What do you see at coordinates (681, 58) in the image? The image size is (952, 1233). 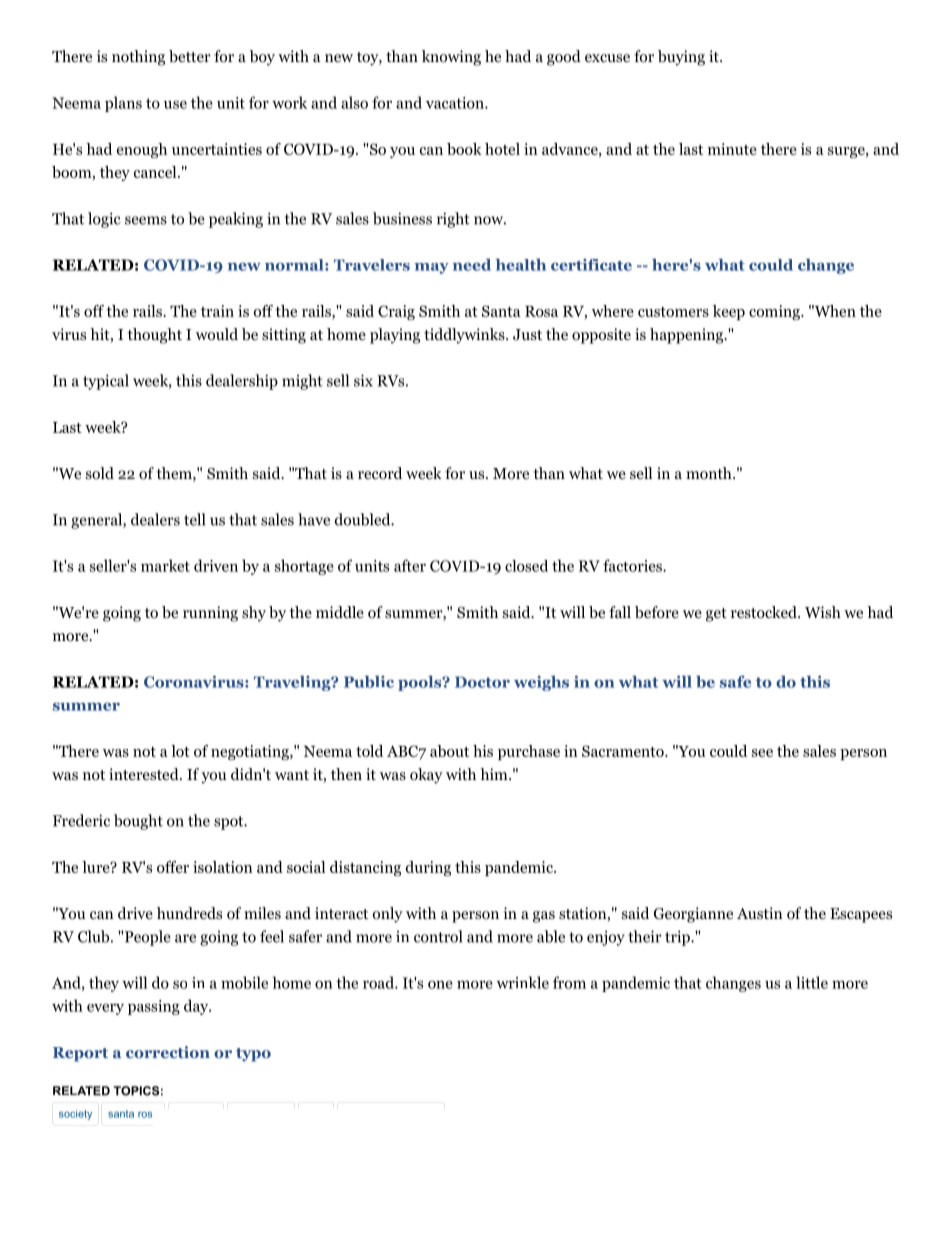 I see `buying` at bounding box center [681, 58].
